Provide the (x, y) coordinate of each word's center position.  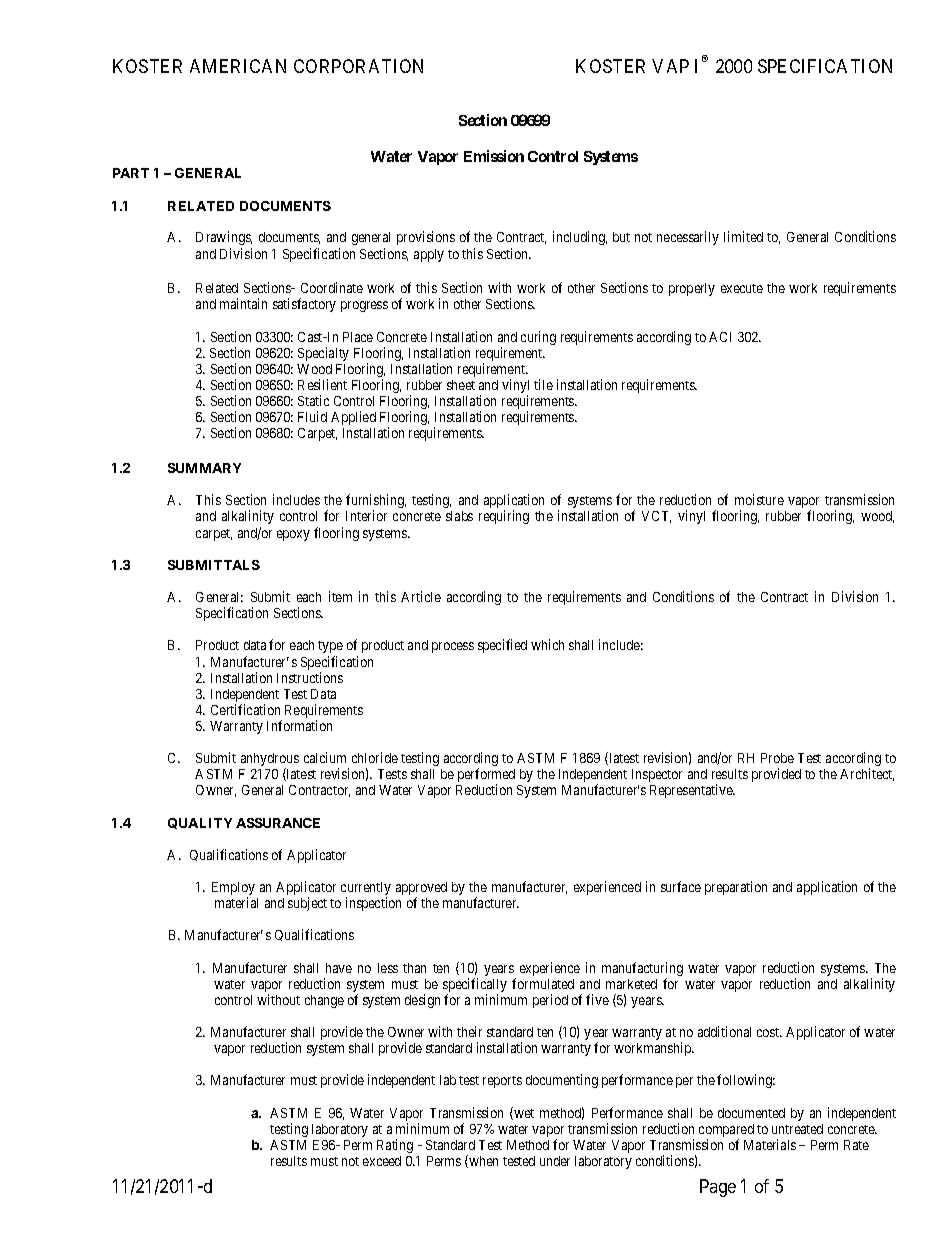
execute (742, 288)
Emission (494, 156)
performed (486, 776)
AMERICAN (238, 66)
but (621, 237)
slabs (459, 516)
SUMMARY (204, 468)
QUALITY (200, 823)
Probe (777, 758)
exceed (382, 1161)
